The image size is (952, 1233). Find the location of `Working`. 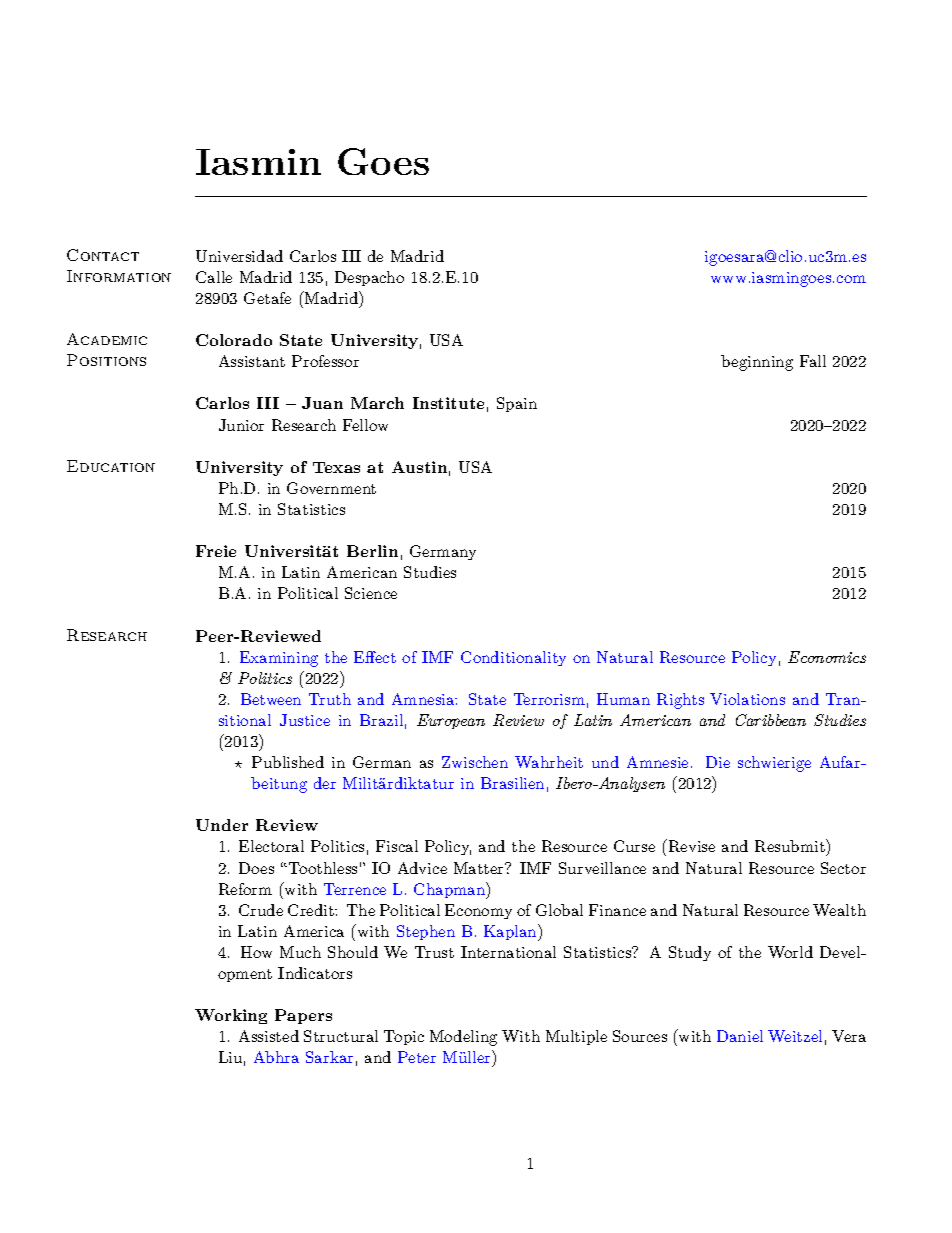

Working is located at coordinates (231, 1016).
